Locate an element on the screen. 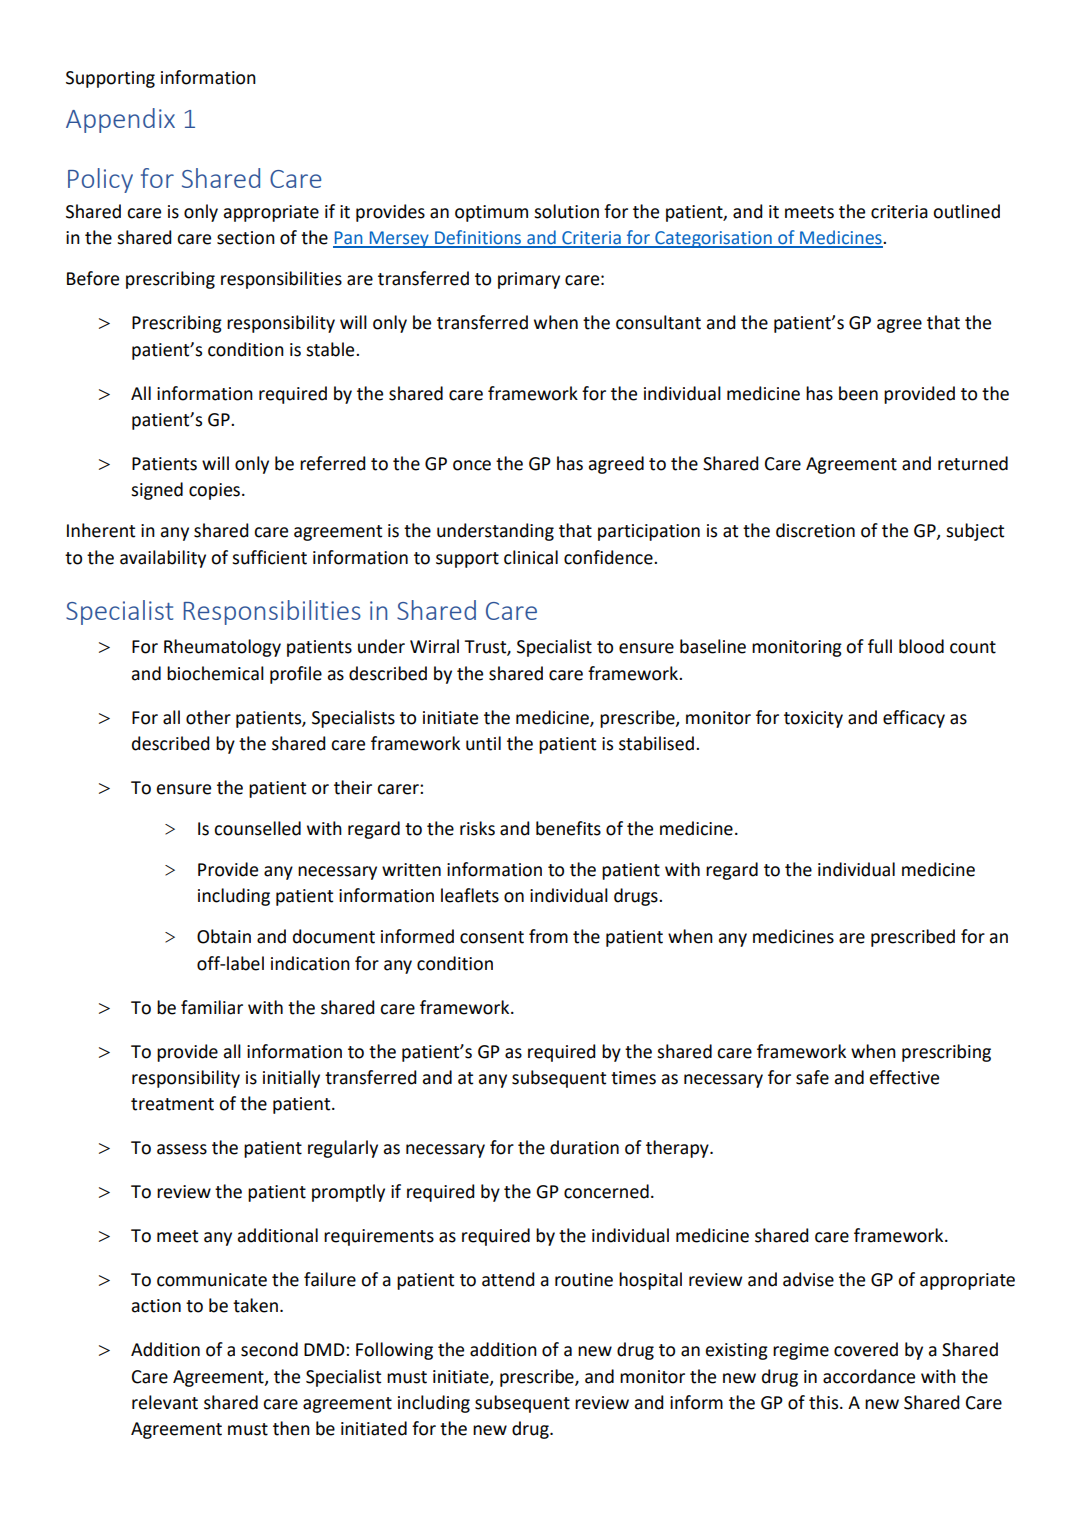 The image size is (1085, 1535). accordance is located at coordinates (869, 1376).
